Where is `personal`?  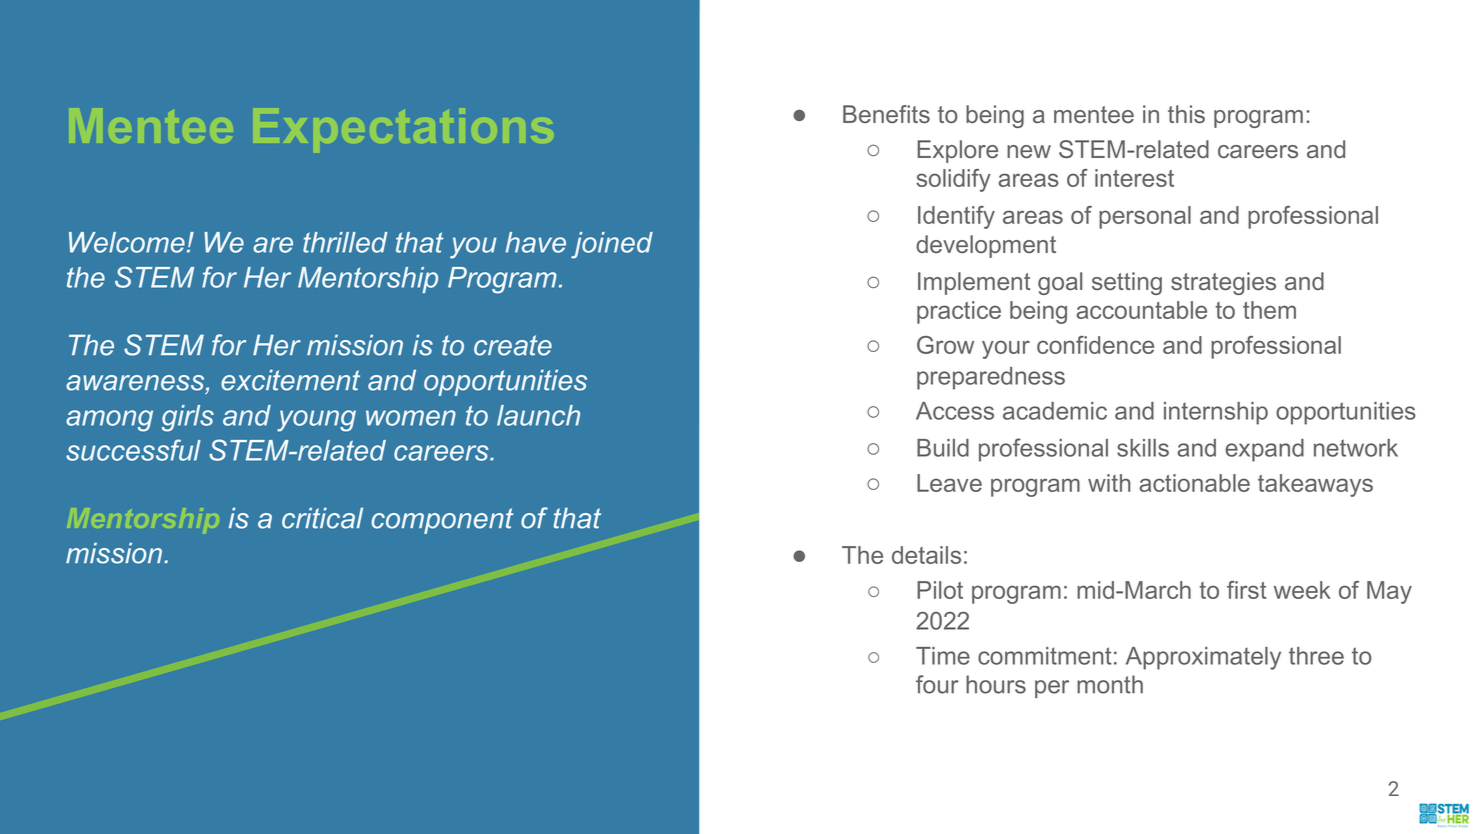 personal is located at coordinates (1145, 217).
